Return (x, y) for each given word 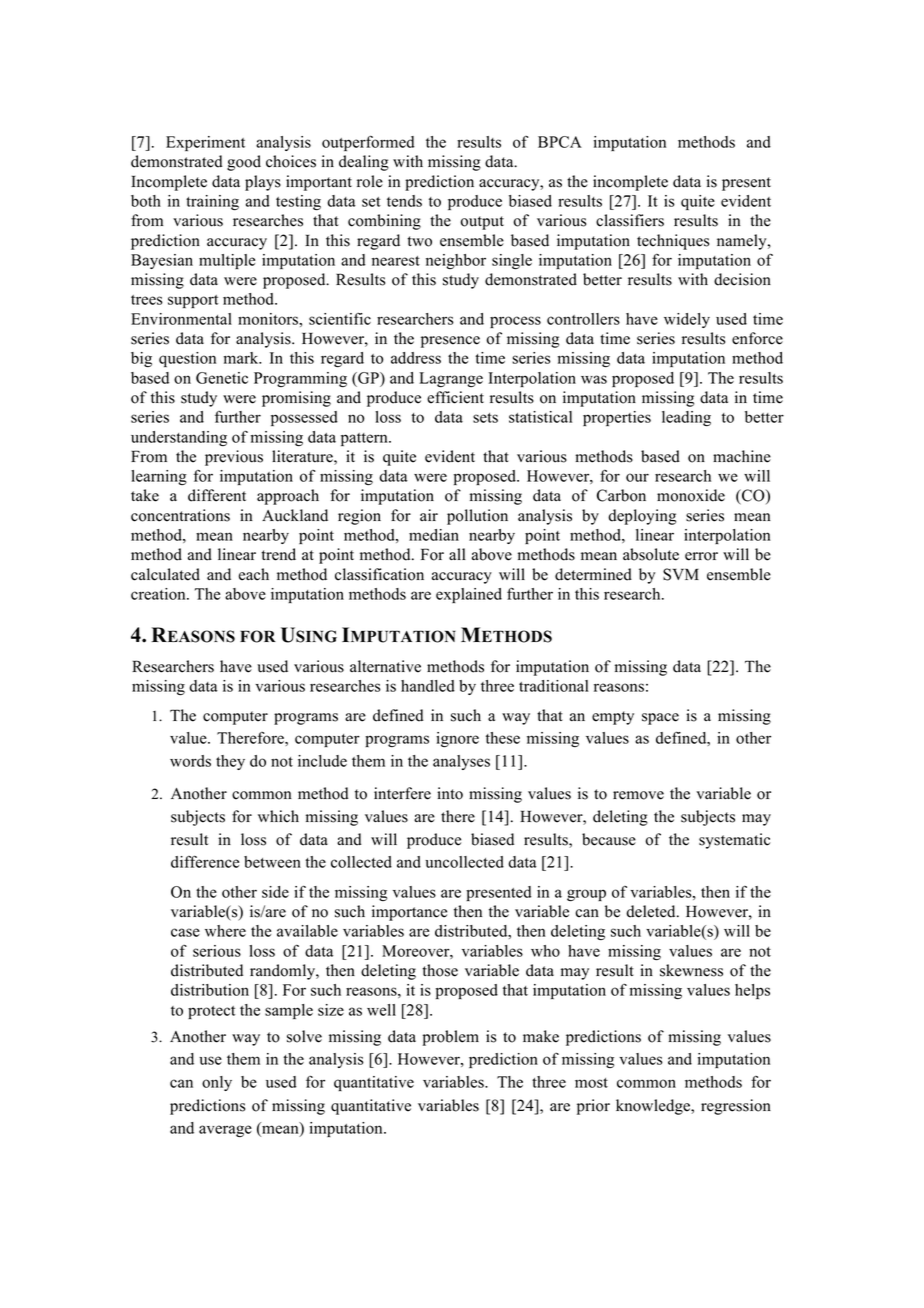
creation (159, 594)
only (217, 1083)
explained (469, 595)
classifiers (630, 220)
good (244, 163)
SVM (681, 574)
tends (404, 201)
